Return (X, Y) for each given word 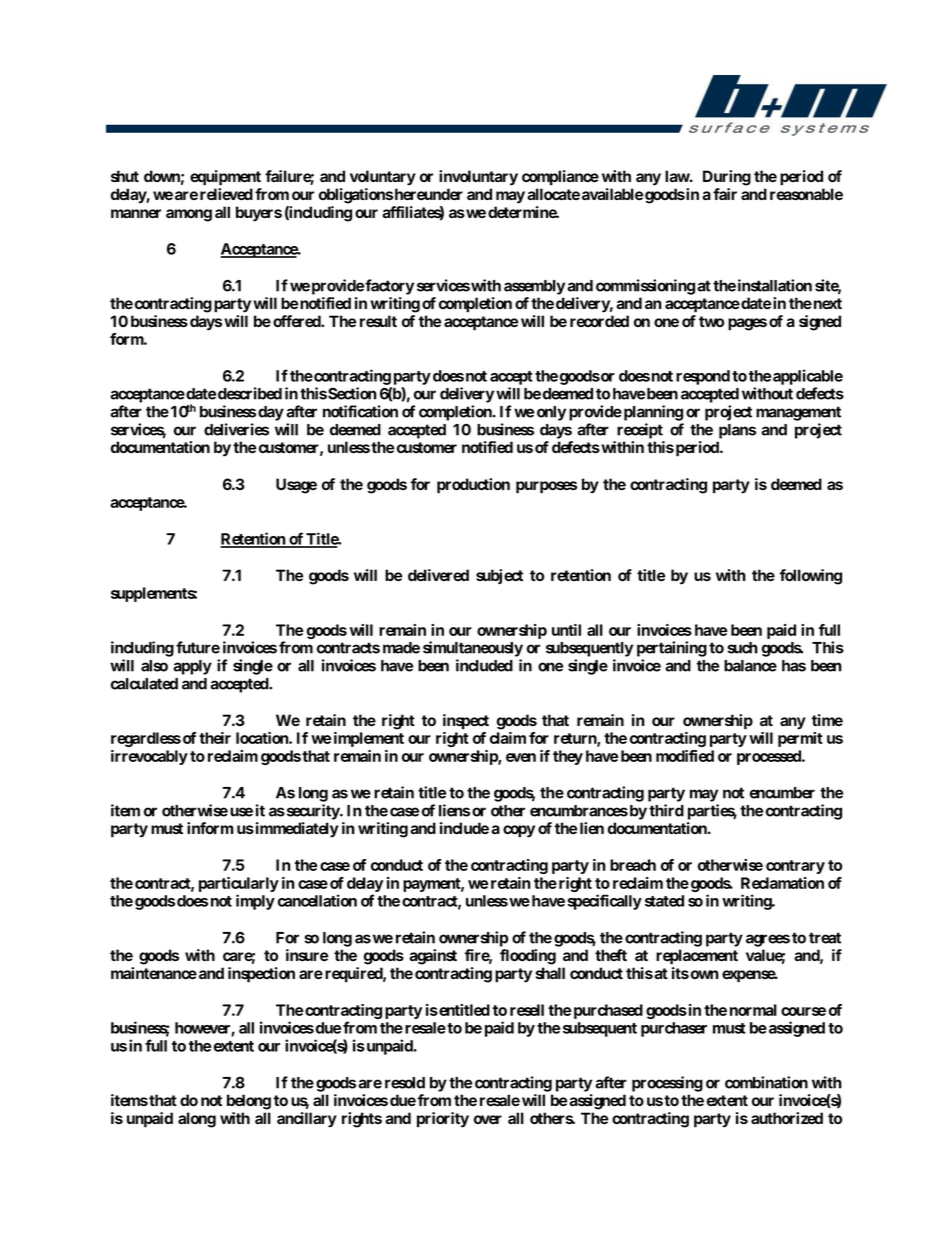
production (473, 486)
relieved (226, 194)
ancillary (307, 1120)
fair (725, 194)
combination (766, 1082)
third (666, 810)
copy (519, 831)
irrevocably (149, 757)
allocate (553, 194)
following (811, 577)
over (488, 1119)
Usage (296, 486)
